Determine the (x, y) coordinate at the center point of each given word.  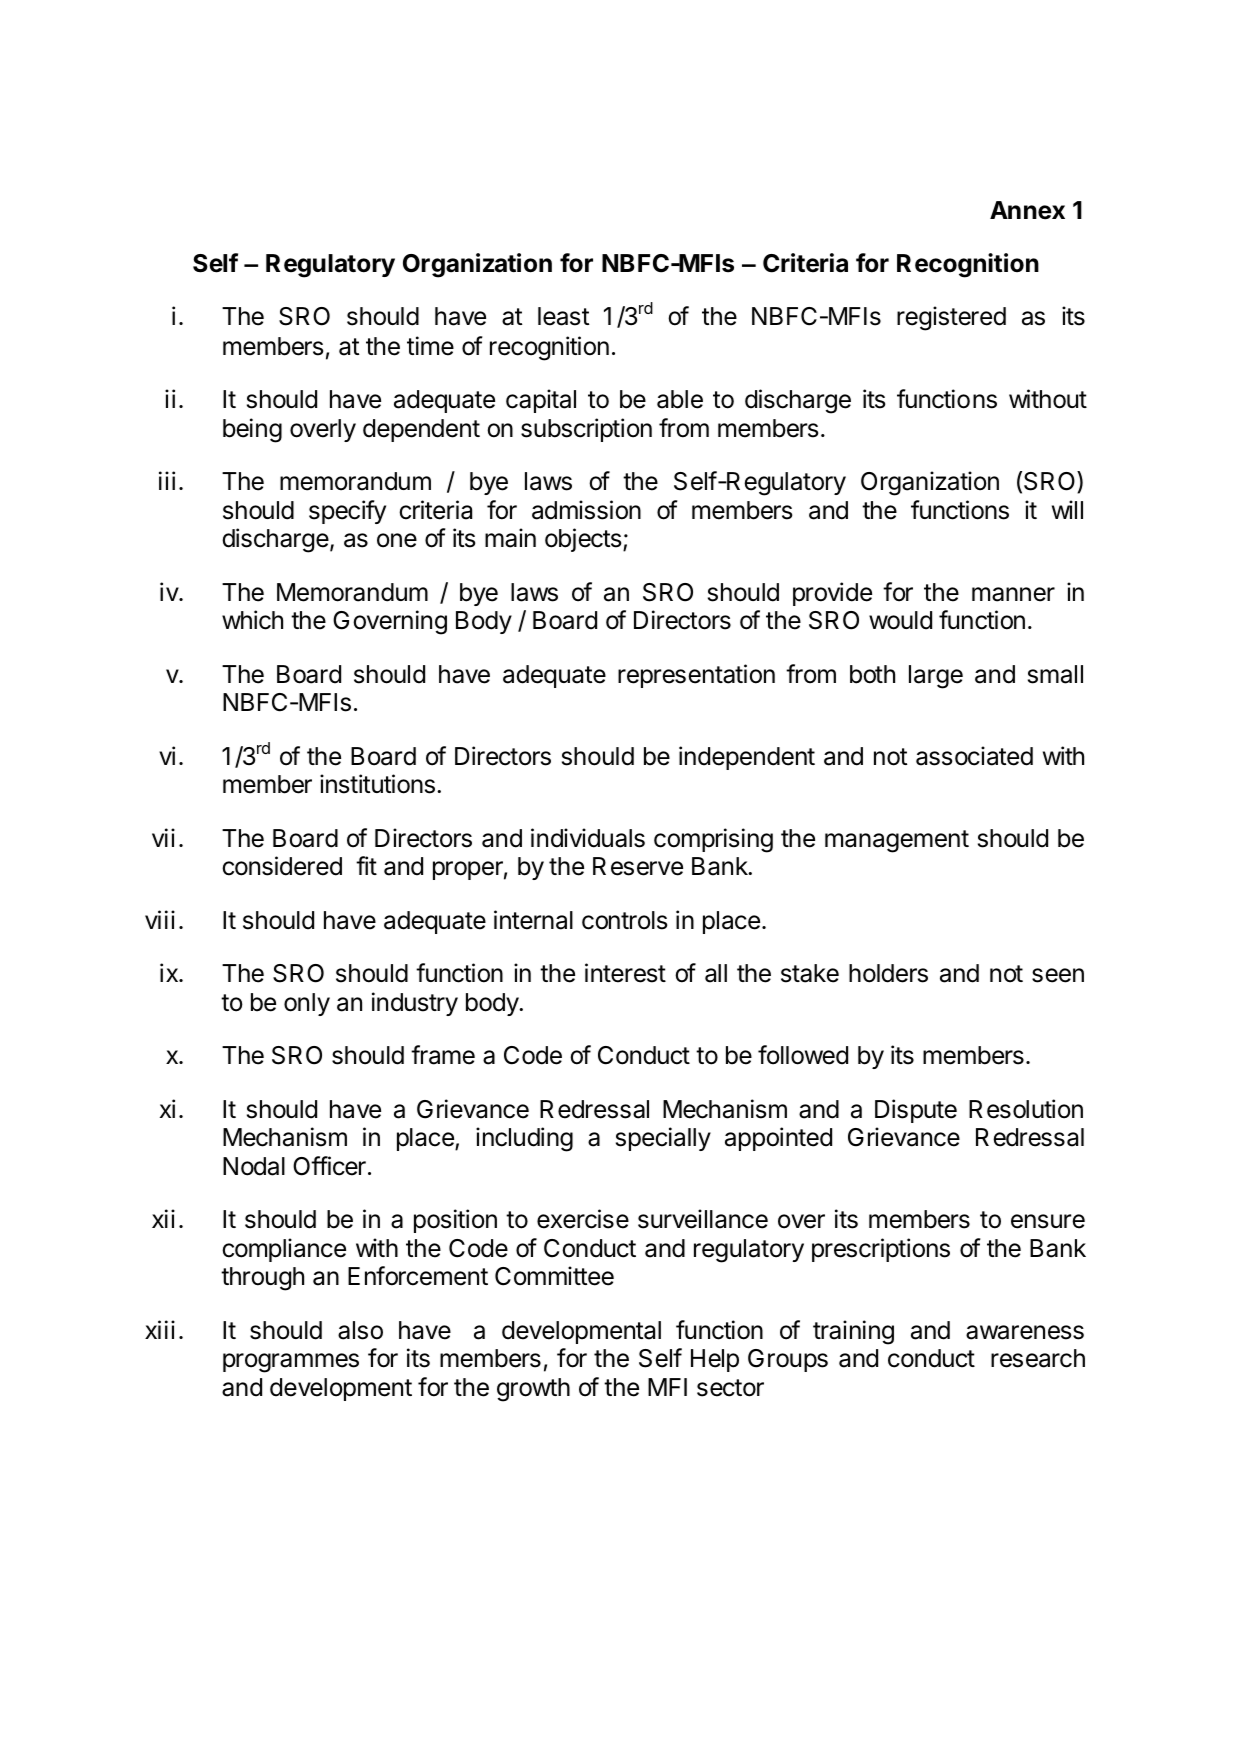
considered (282, 866)
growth (533, 1390)
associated (974, 756)
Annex (1027, 210)
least (563, 316)
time (430, 346)
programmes (291, 1363)
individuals (588, 838)
